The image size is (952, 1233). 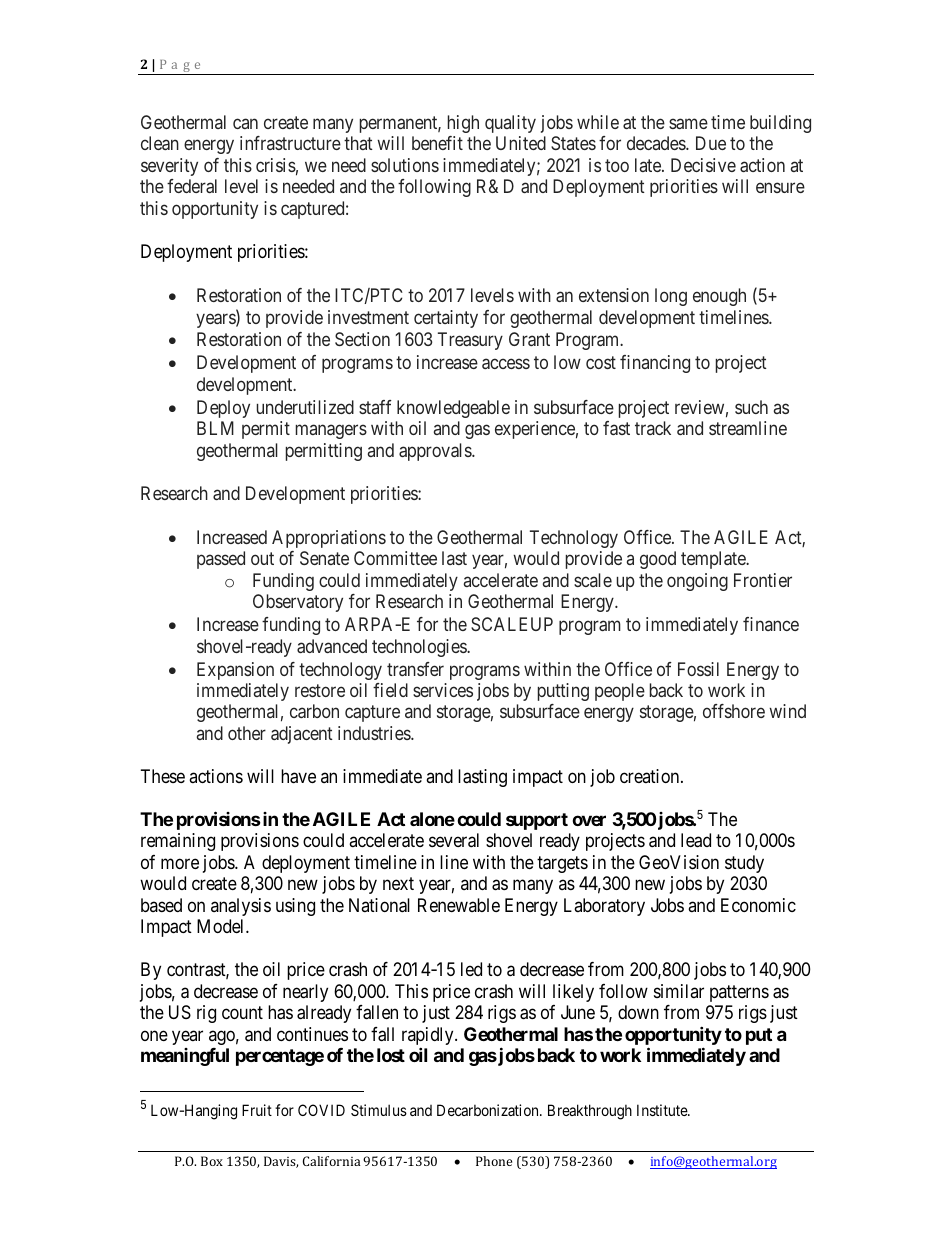 I want to click on services, so click(x=443, y=690).
